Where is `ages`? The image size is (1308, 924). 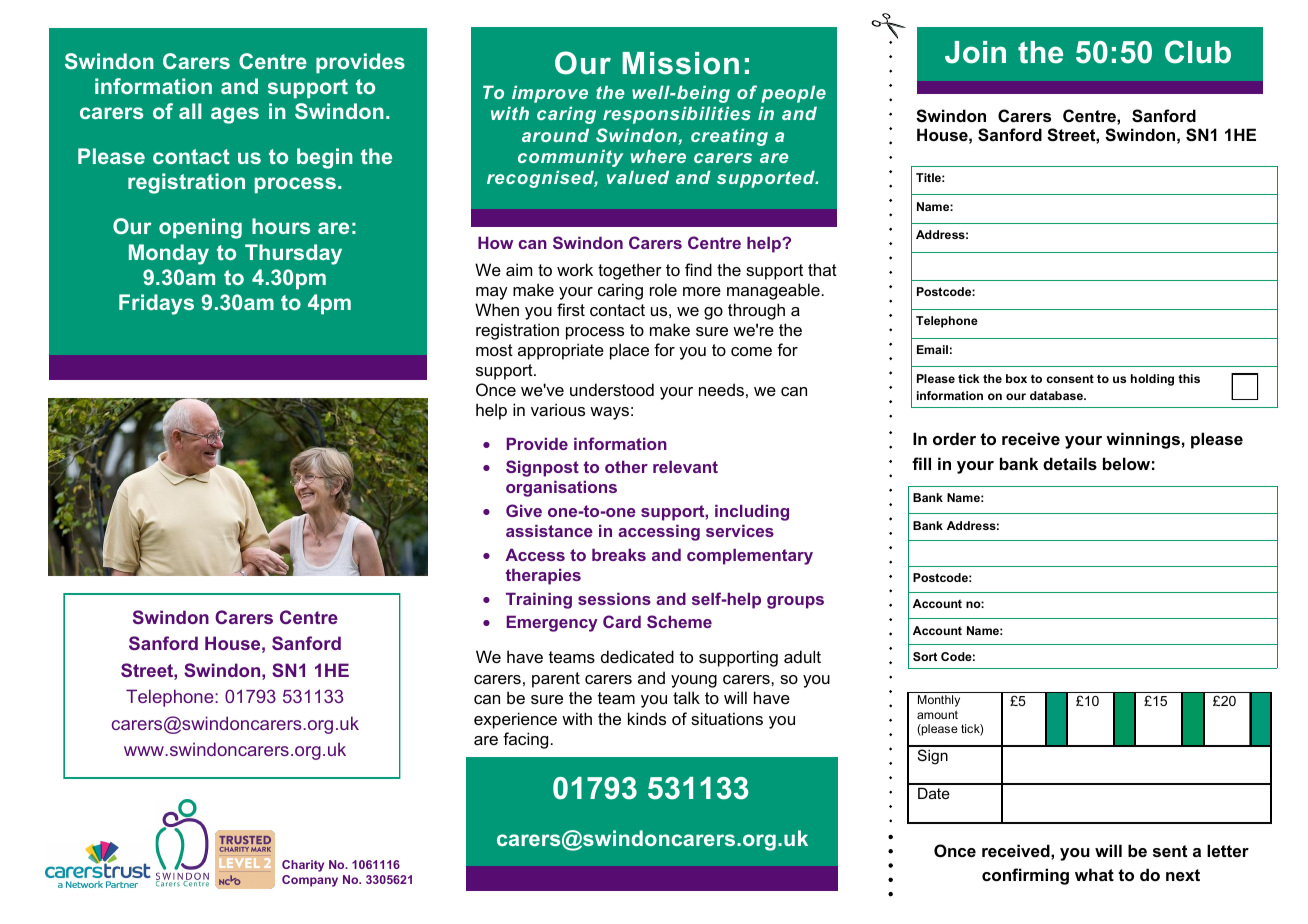 ages is located at coordinates (235, 115).
